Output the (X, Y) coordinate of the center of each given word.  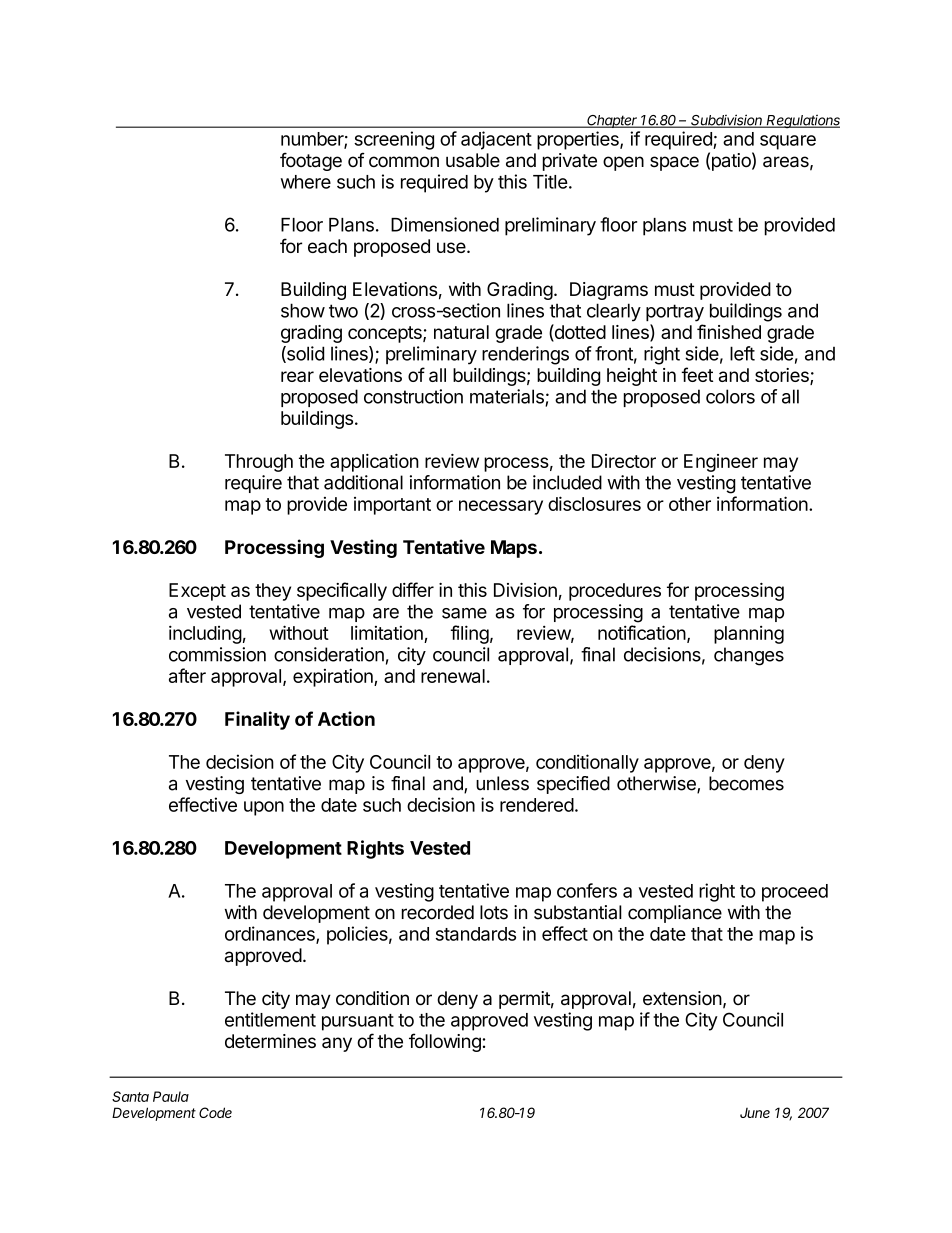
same (464, 613)
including (205, 634)
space (674, 163)
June (755, 1113)
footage (311, 161)
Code (215, 1112)
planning (749, 635)
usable (473, 160)
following (445, 1042)
